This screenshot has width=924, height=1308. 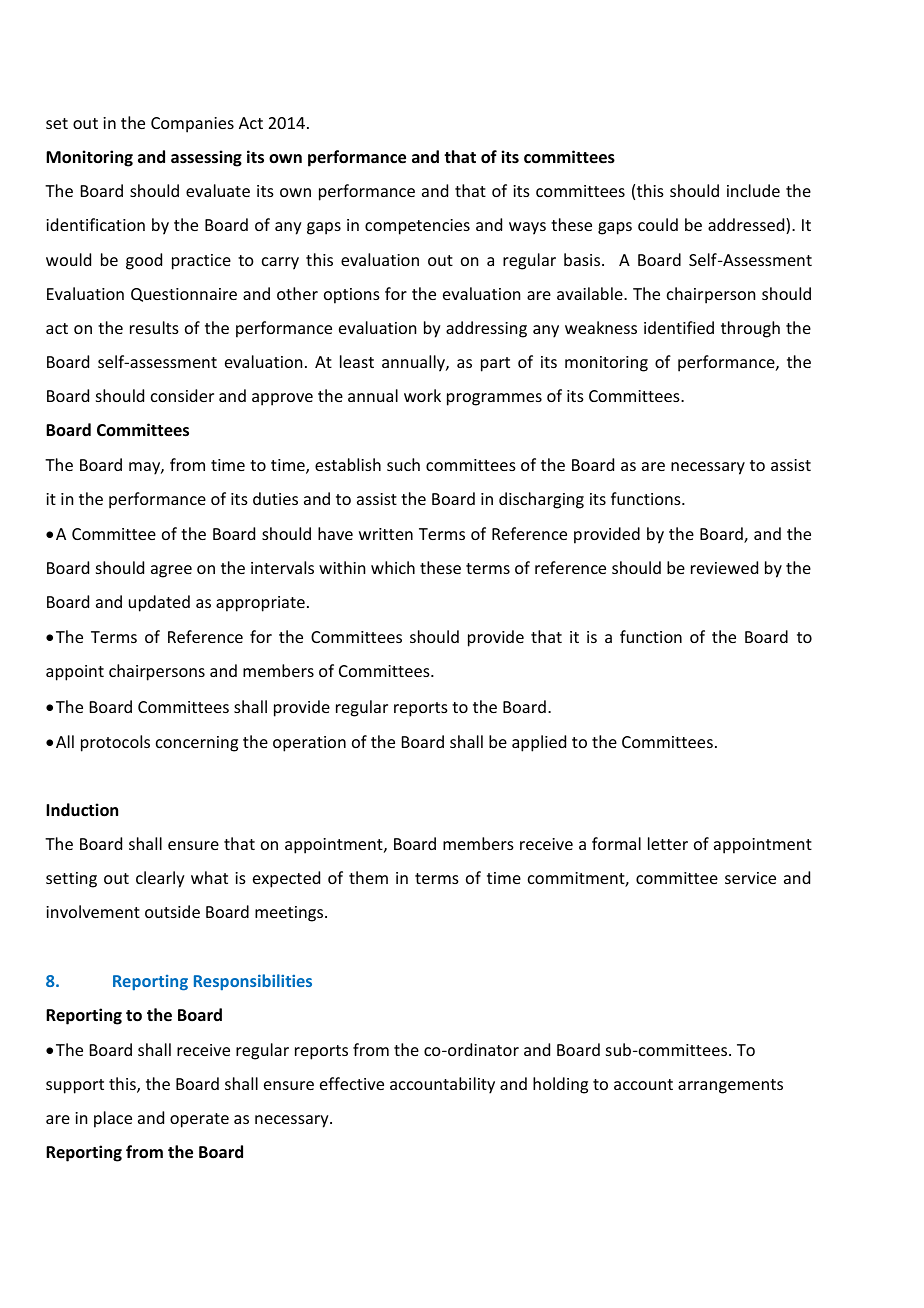 I want to click on such, so click(x=403, y=464).
